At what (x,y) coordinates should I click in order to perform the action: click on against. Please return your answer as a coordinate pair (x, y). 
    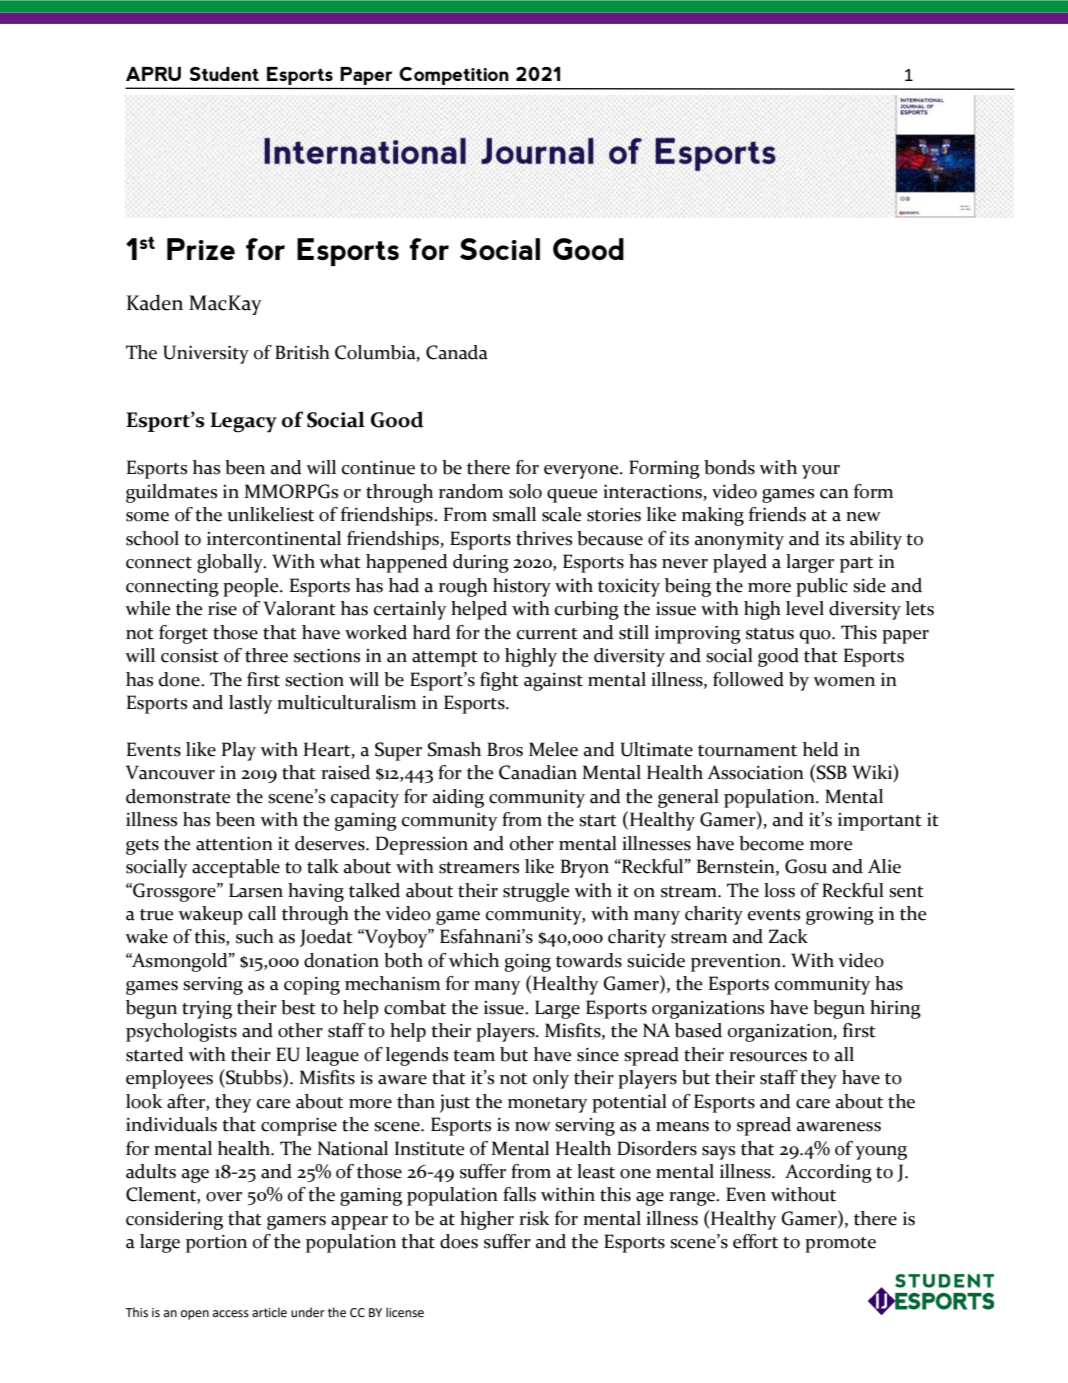
    Looking at the image, I should click on (553, 682).
